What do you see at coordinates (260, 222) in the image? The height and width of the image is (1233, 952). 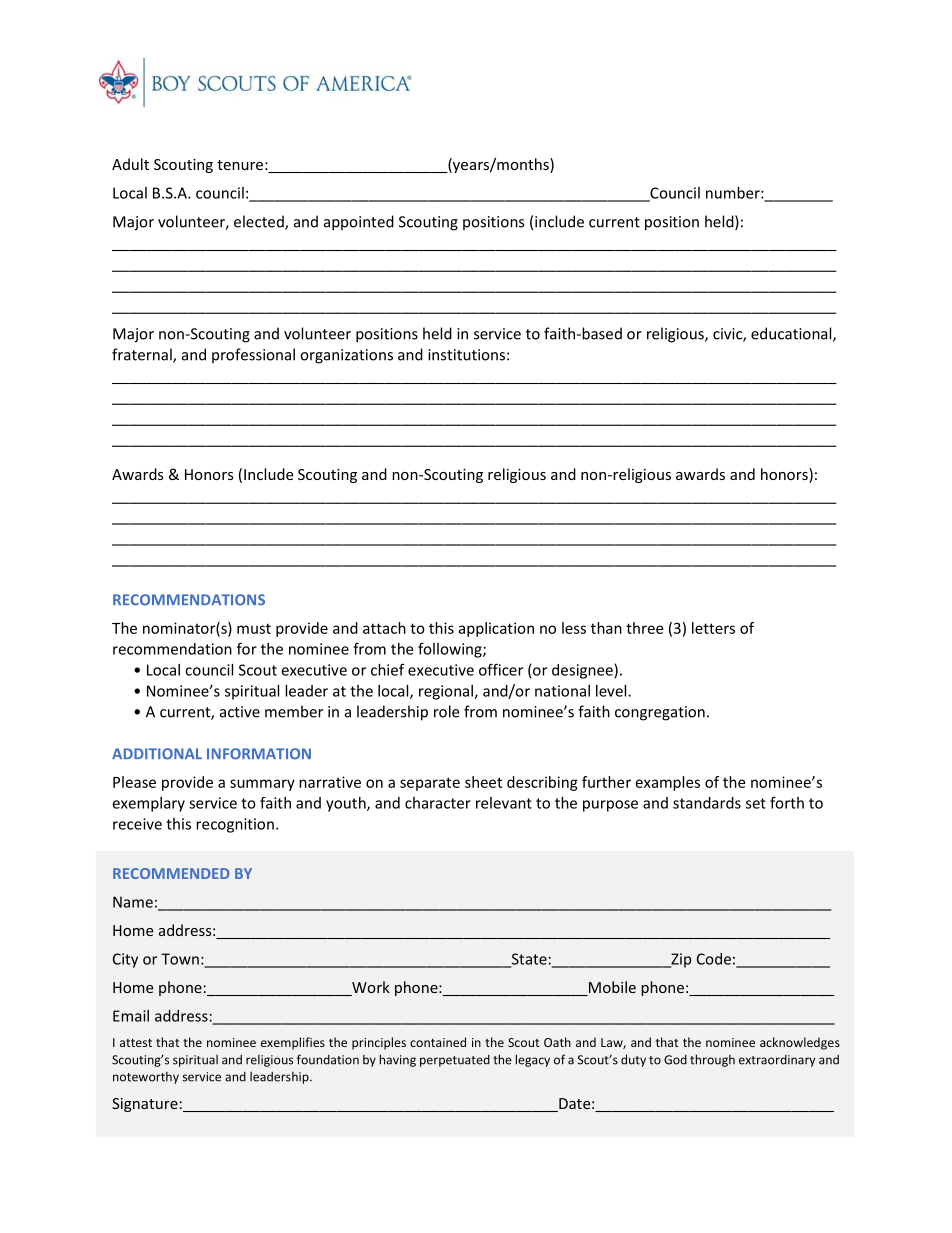 I see `elected` at bounding box center [260, 222].
